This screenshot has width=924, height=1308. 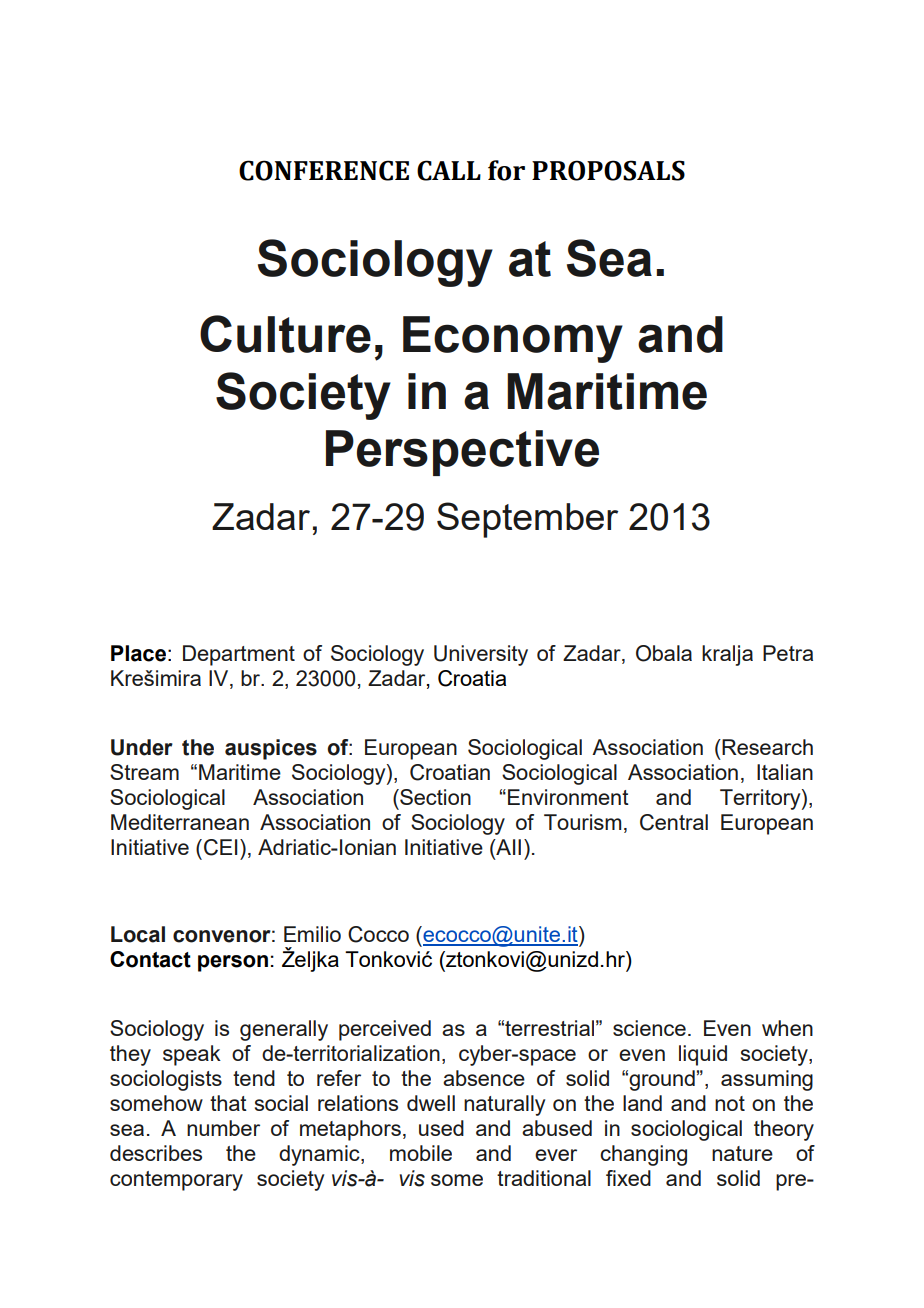 I want to click on number, so click(x=223, y=1128).
